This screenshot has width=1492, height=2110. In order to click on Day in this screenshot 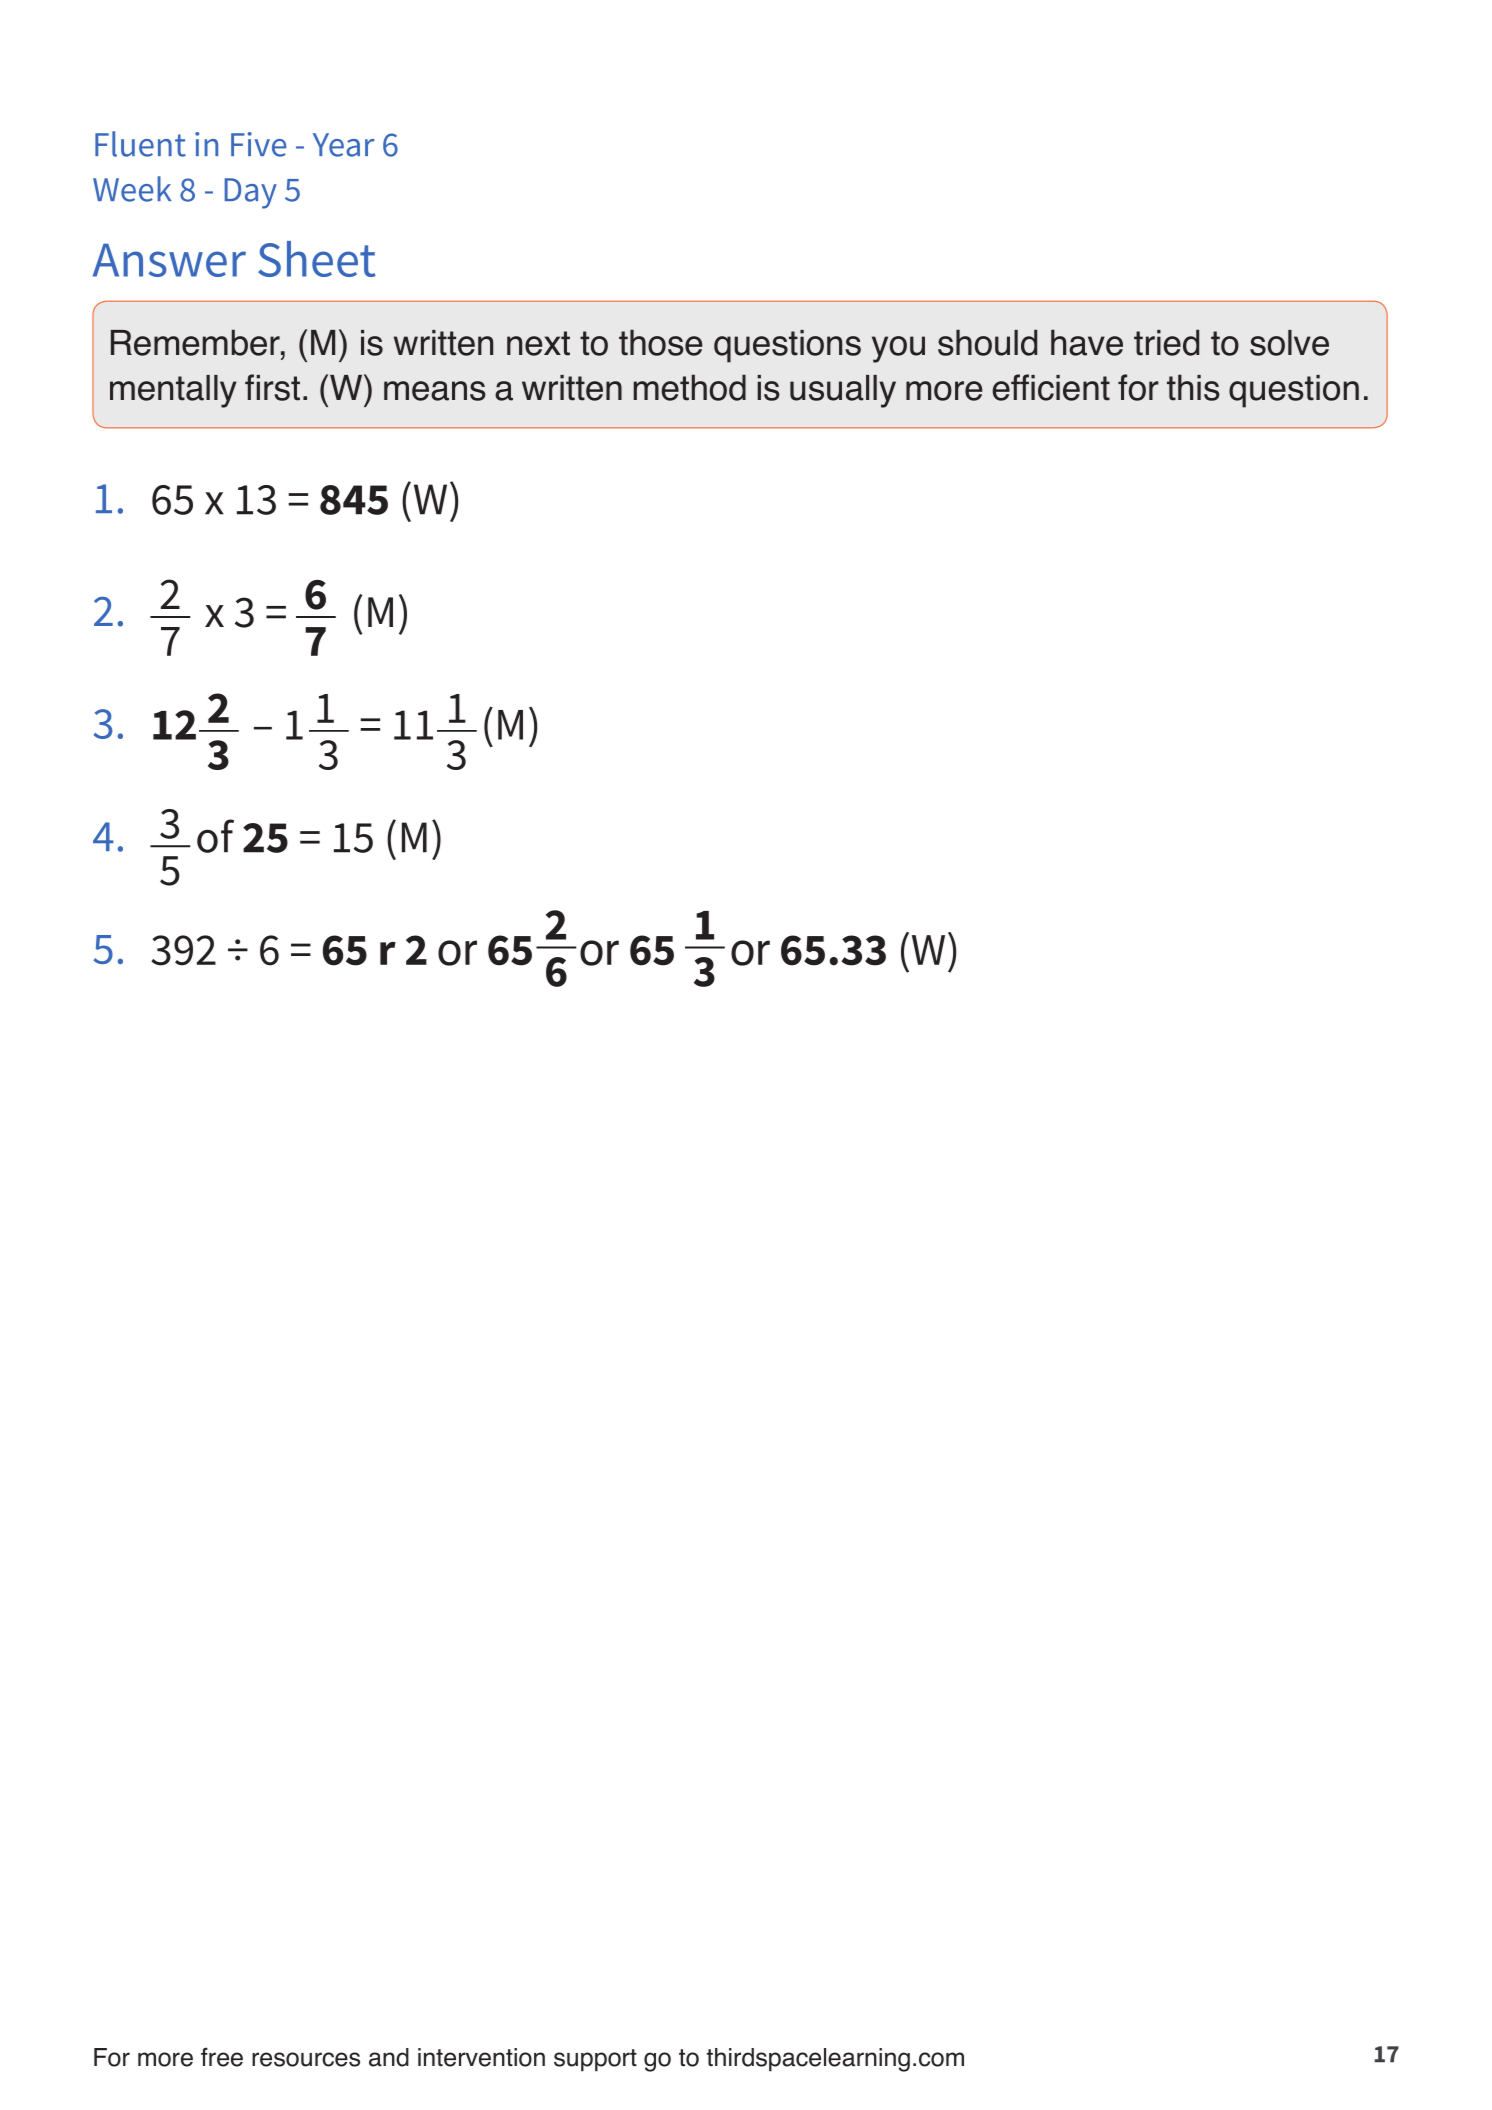, I will do `click(251, 193)`.
